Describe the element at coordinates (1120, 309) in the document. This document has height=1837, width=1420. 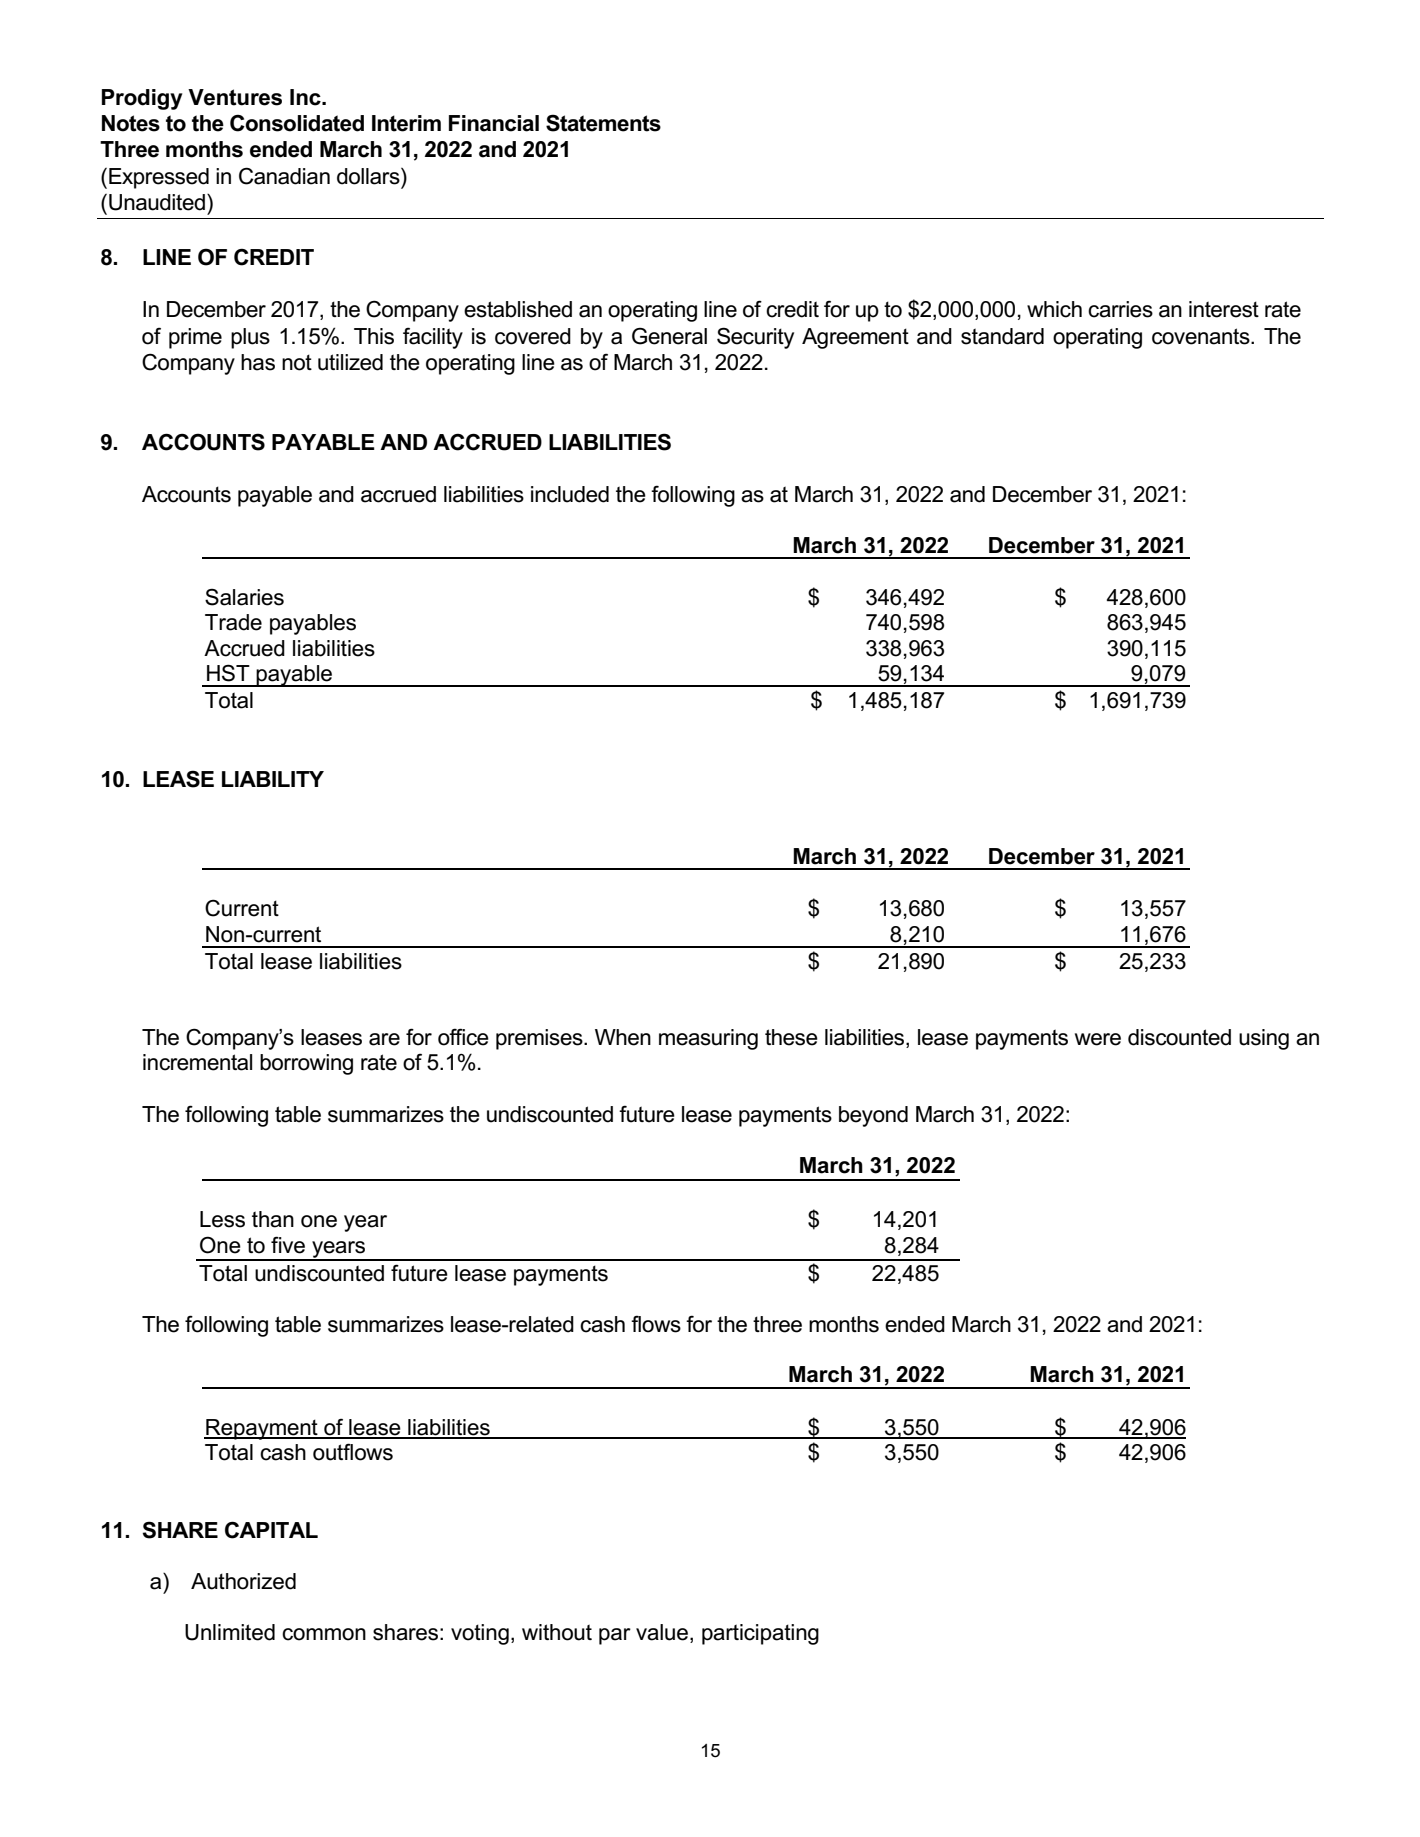
I see `carries` at that location.
